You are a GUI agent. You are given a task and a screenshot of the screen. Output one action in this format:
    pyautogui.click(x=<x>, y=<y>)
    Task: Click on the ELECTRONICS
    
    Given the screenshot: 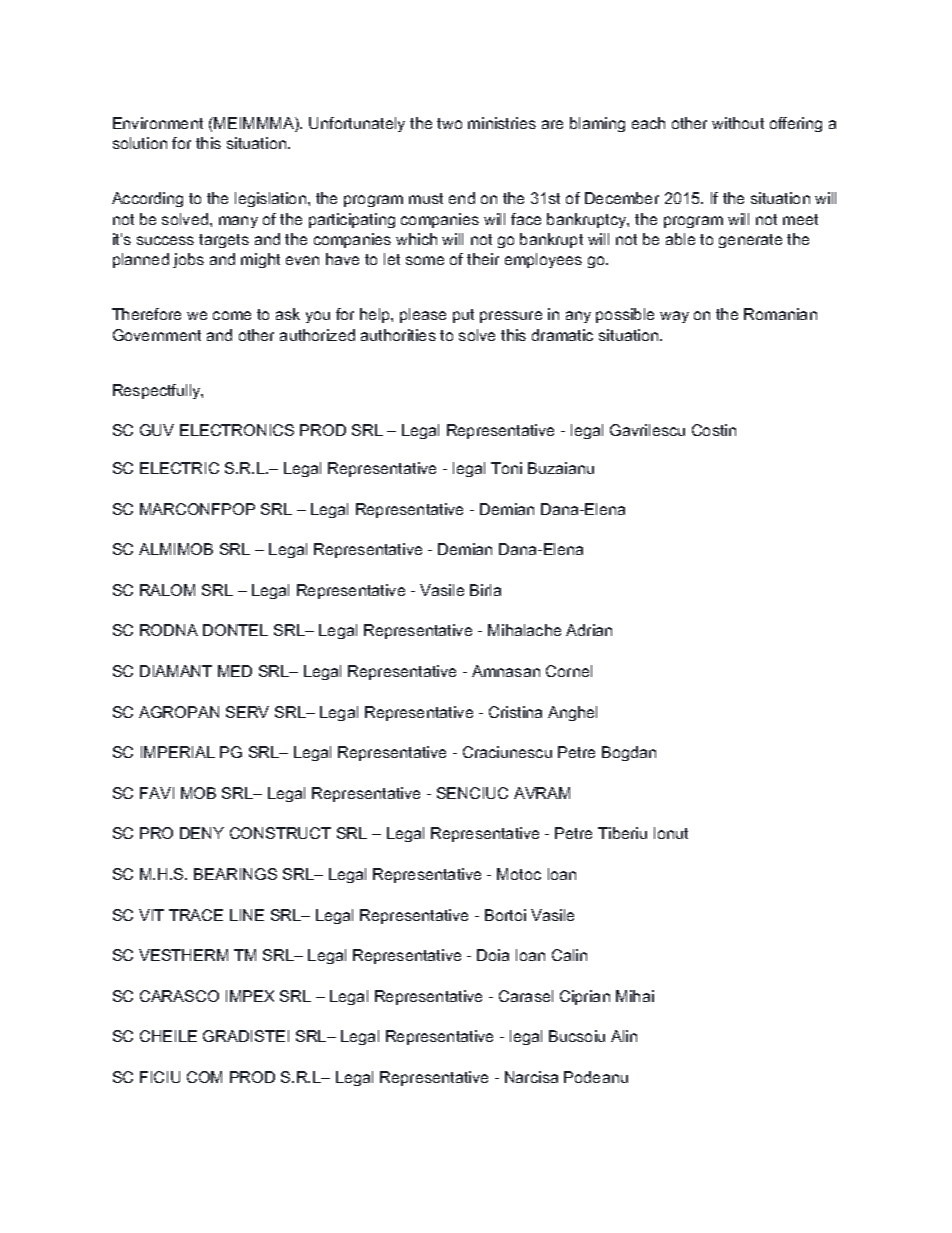 What is the action you would take?
    pyautogui.click(x=237, y=430)
